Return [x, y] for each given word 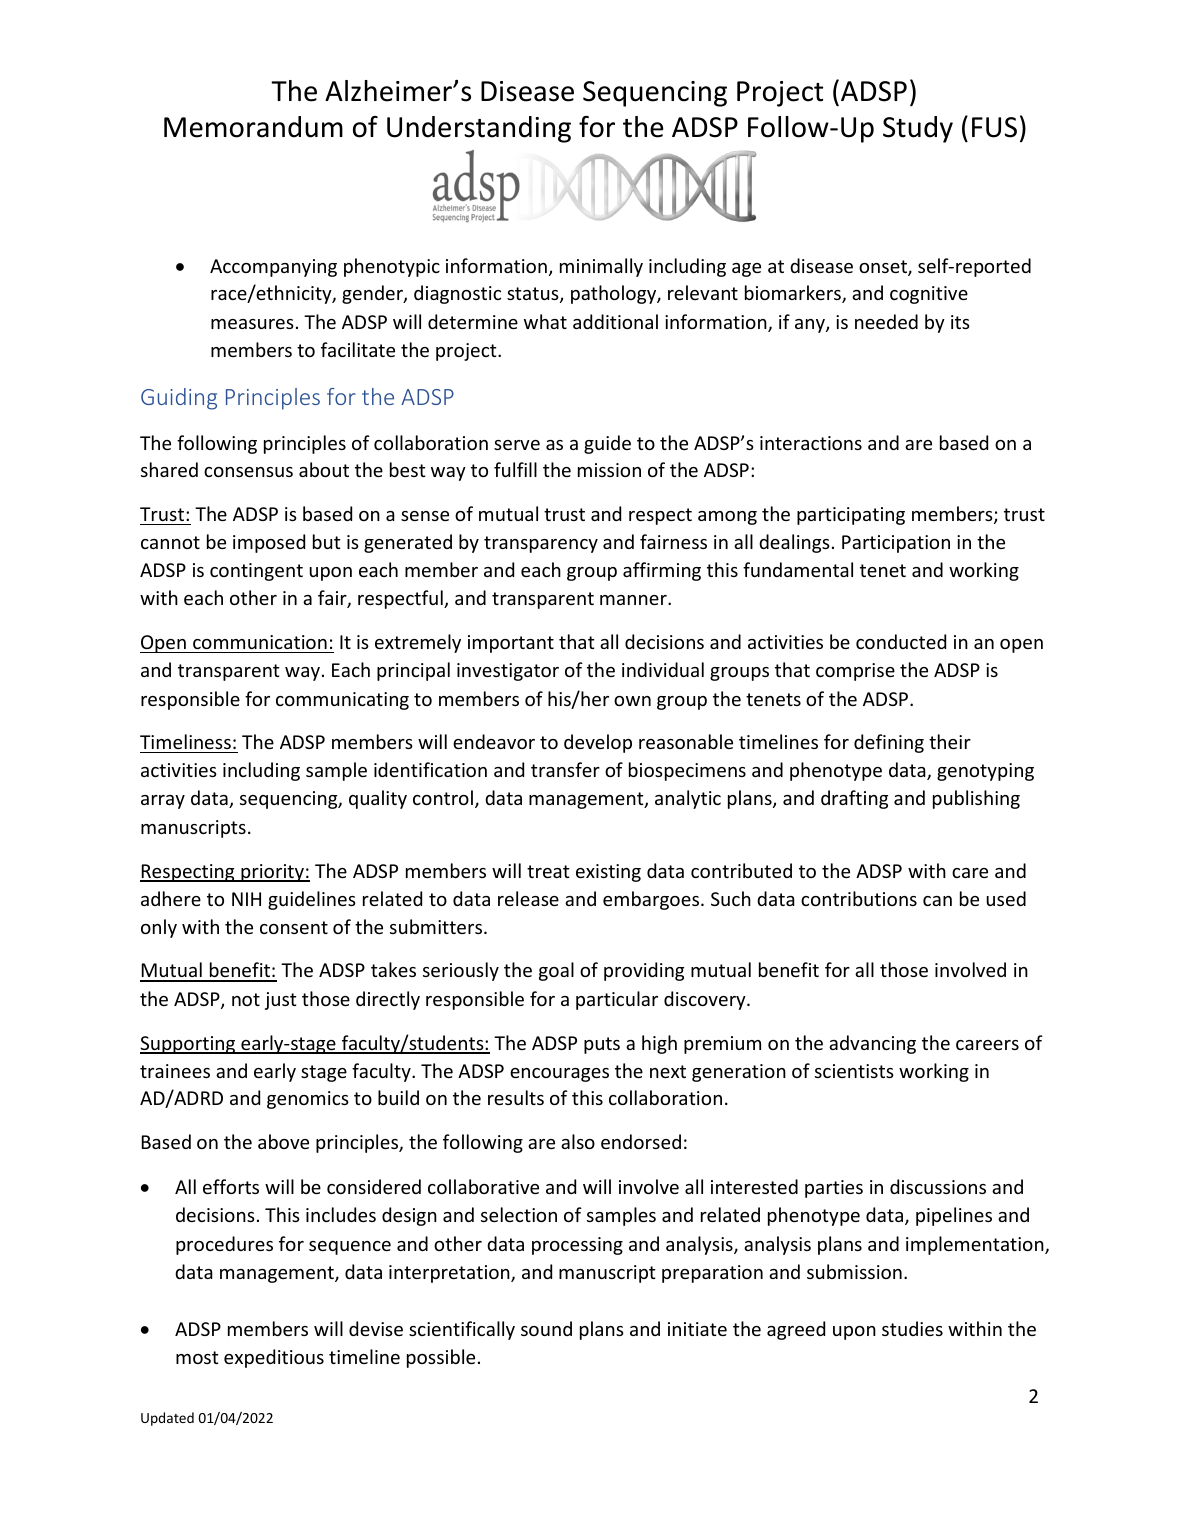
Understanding [479, 129]
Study [918, 129]
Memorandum [253, 127]
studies [912, 1328]
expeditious [274, 1358]
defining [889, 743]
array [163, 802]
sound [546, 1328]
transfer [565, 769]
